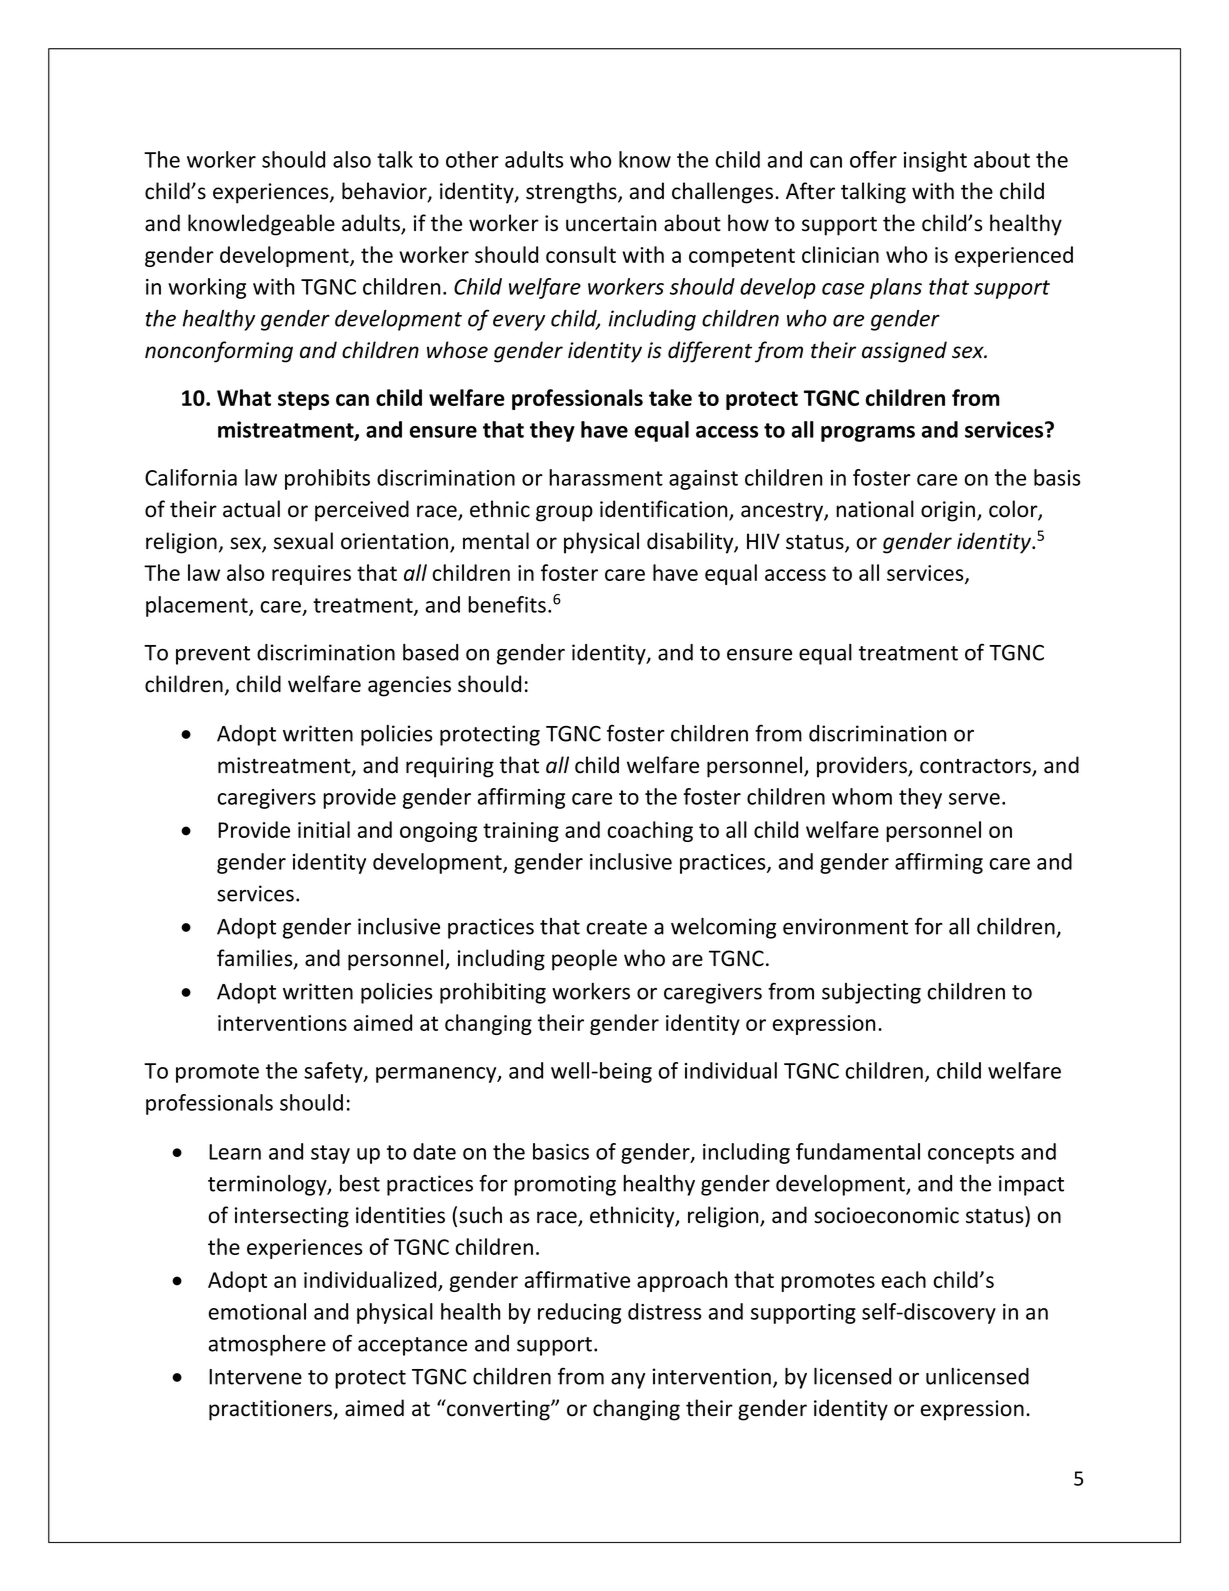 This screenshot has height=1591, width=1229. I want to click on initial, so click(324, 829).
